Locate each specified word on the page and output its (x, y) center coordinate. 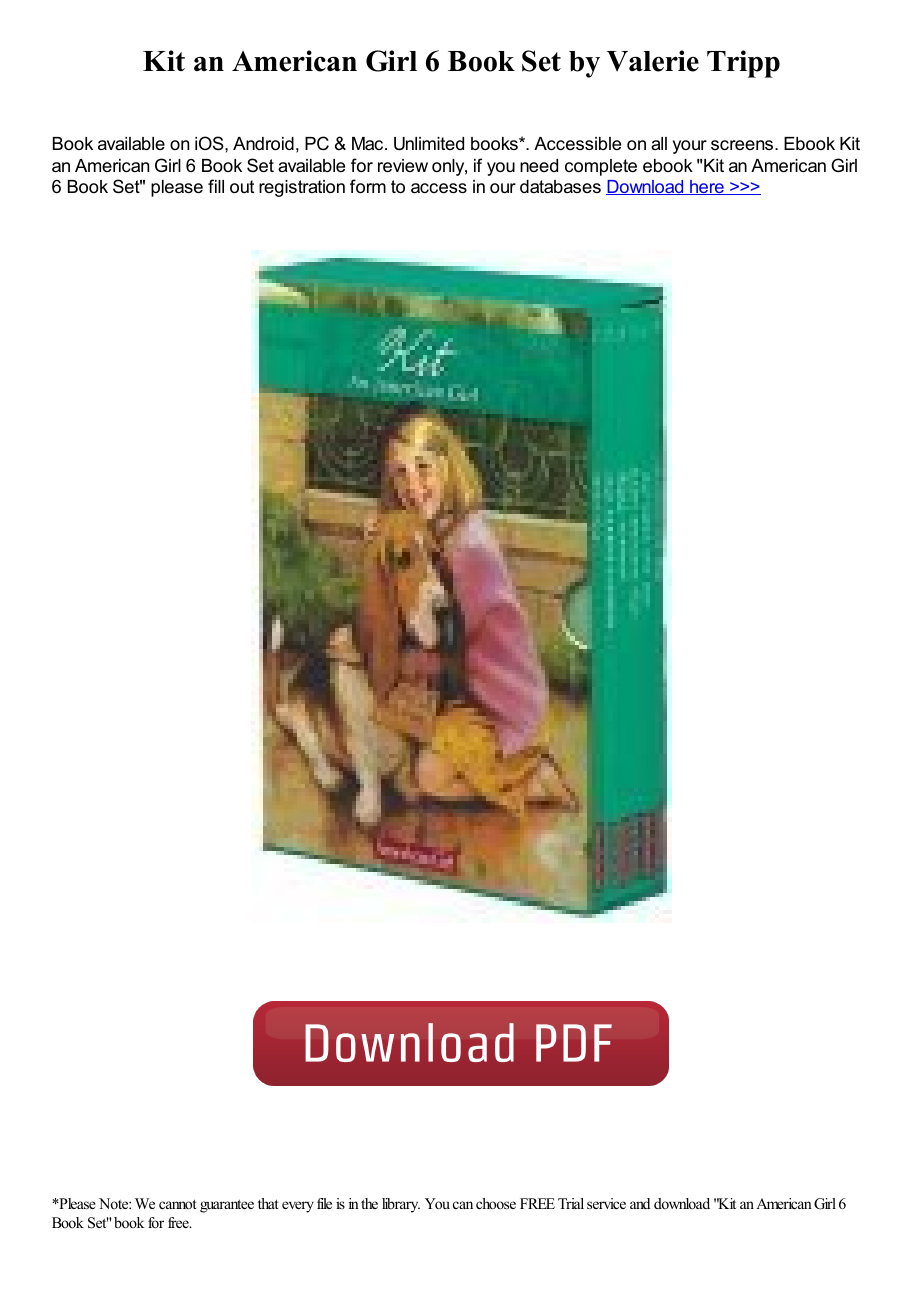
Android (263, 144)
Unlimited (429, 144)
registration (302, 188)
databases (560, 187)
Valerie (653, 61)
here (707, 187)
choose (496, 1203)
